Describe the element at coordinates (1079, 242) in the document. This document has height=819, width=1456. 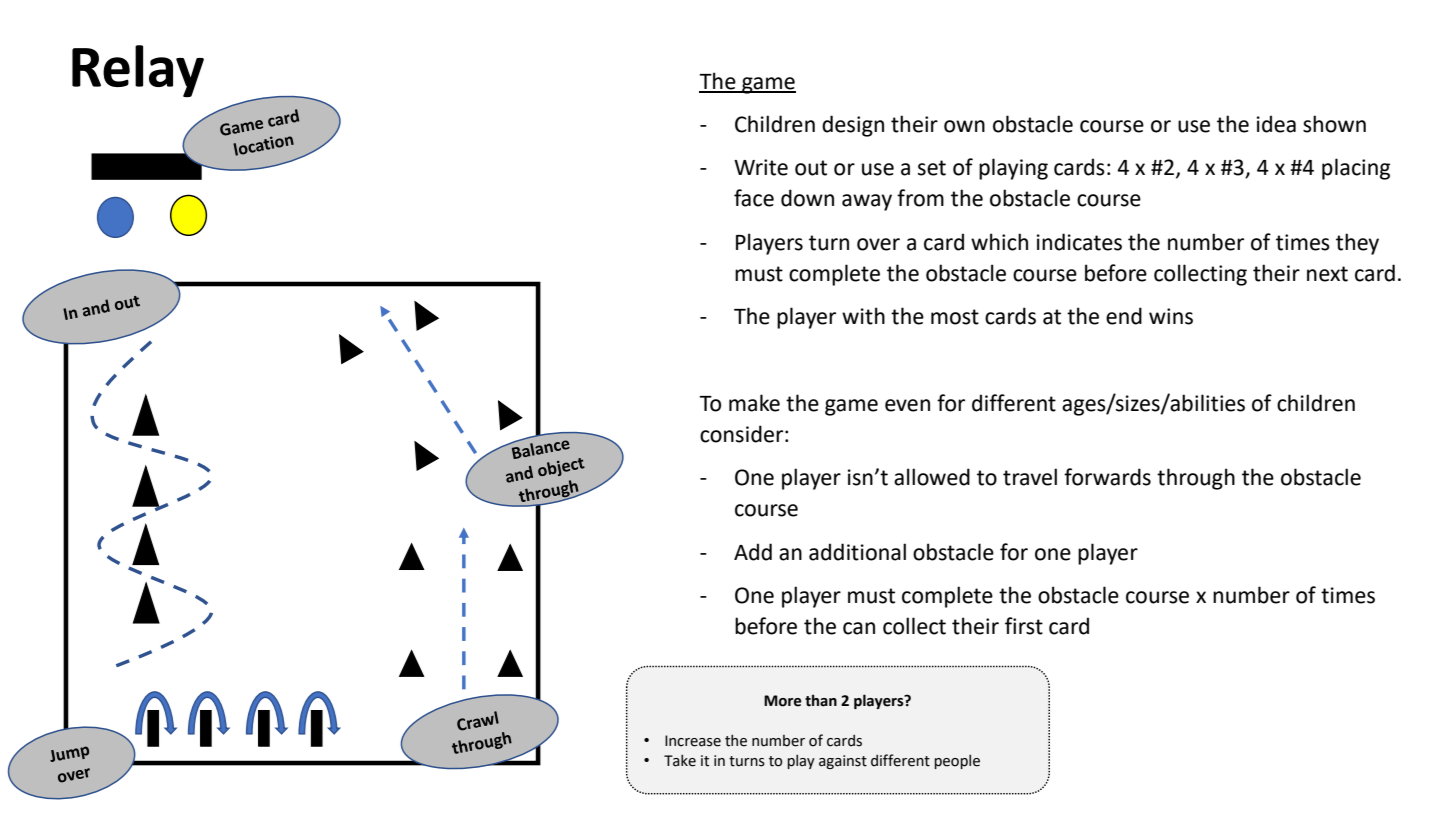
I see `indicates` at that location.
